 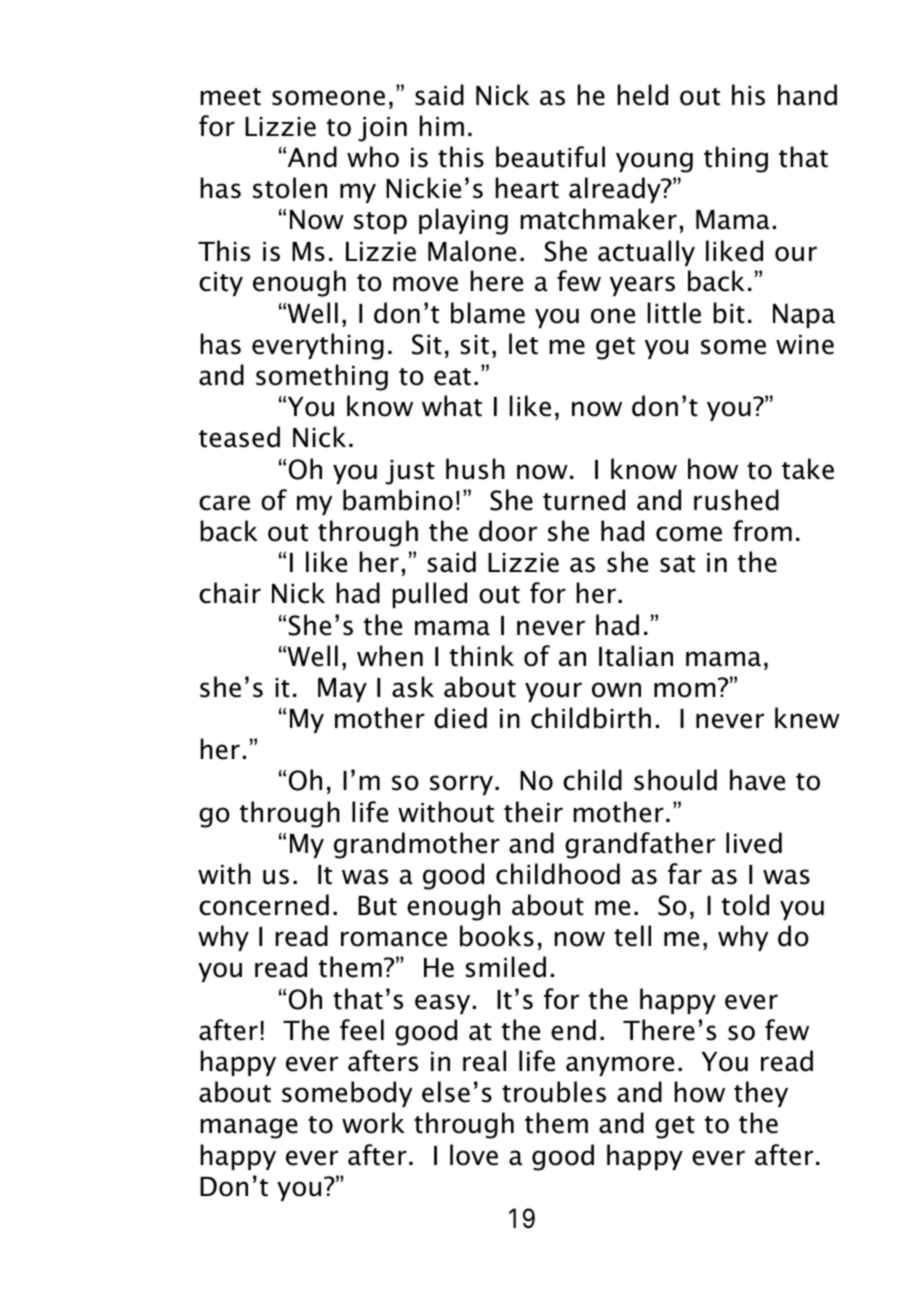 I want to click on manage, so click(x=249, y=1128).
